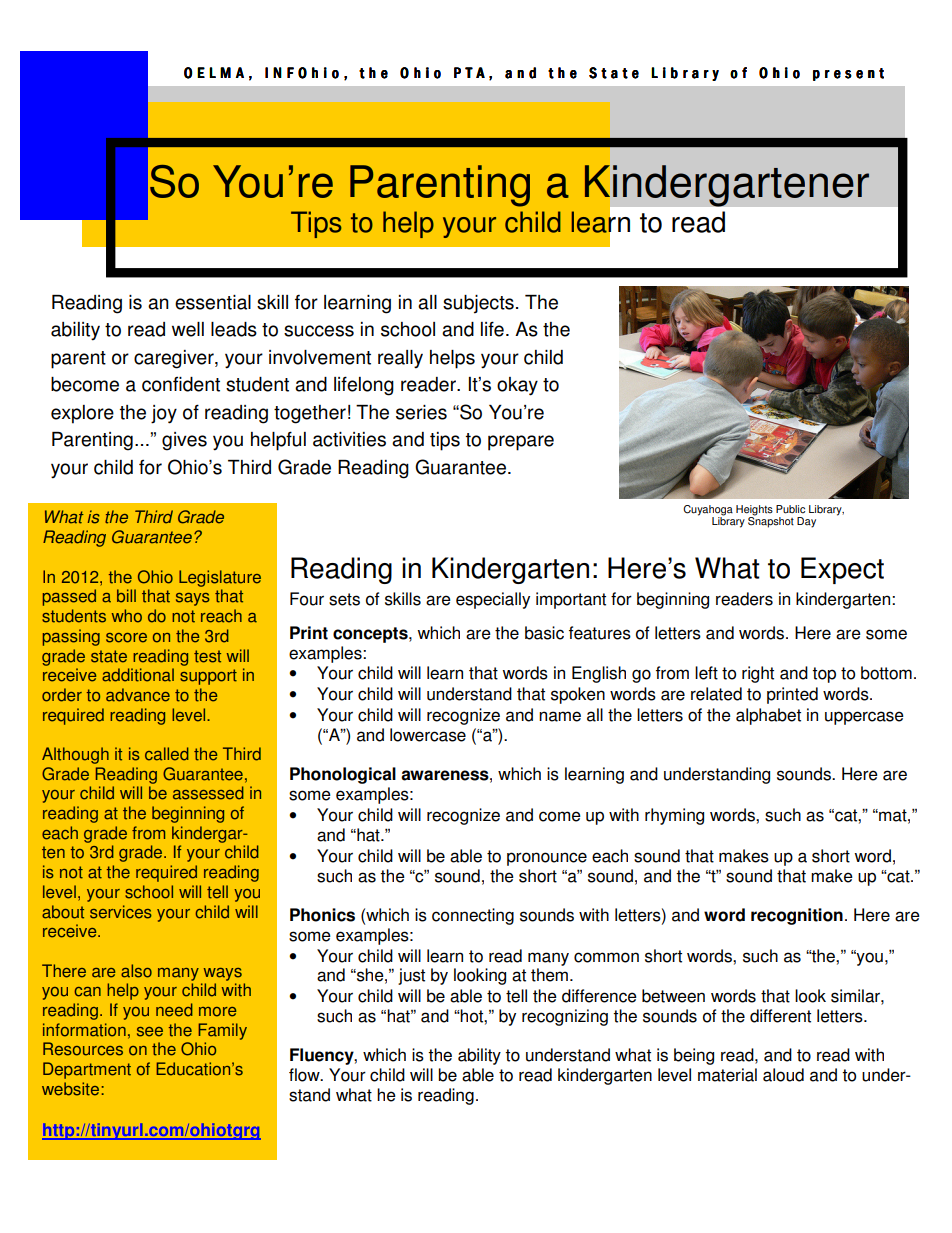  Describe the element at coordinates (768, 716) in the page. I see `alphabet` at that location.
